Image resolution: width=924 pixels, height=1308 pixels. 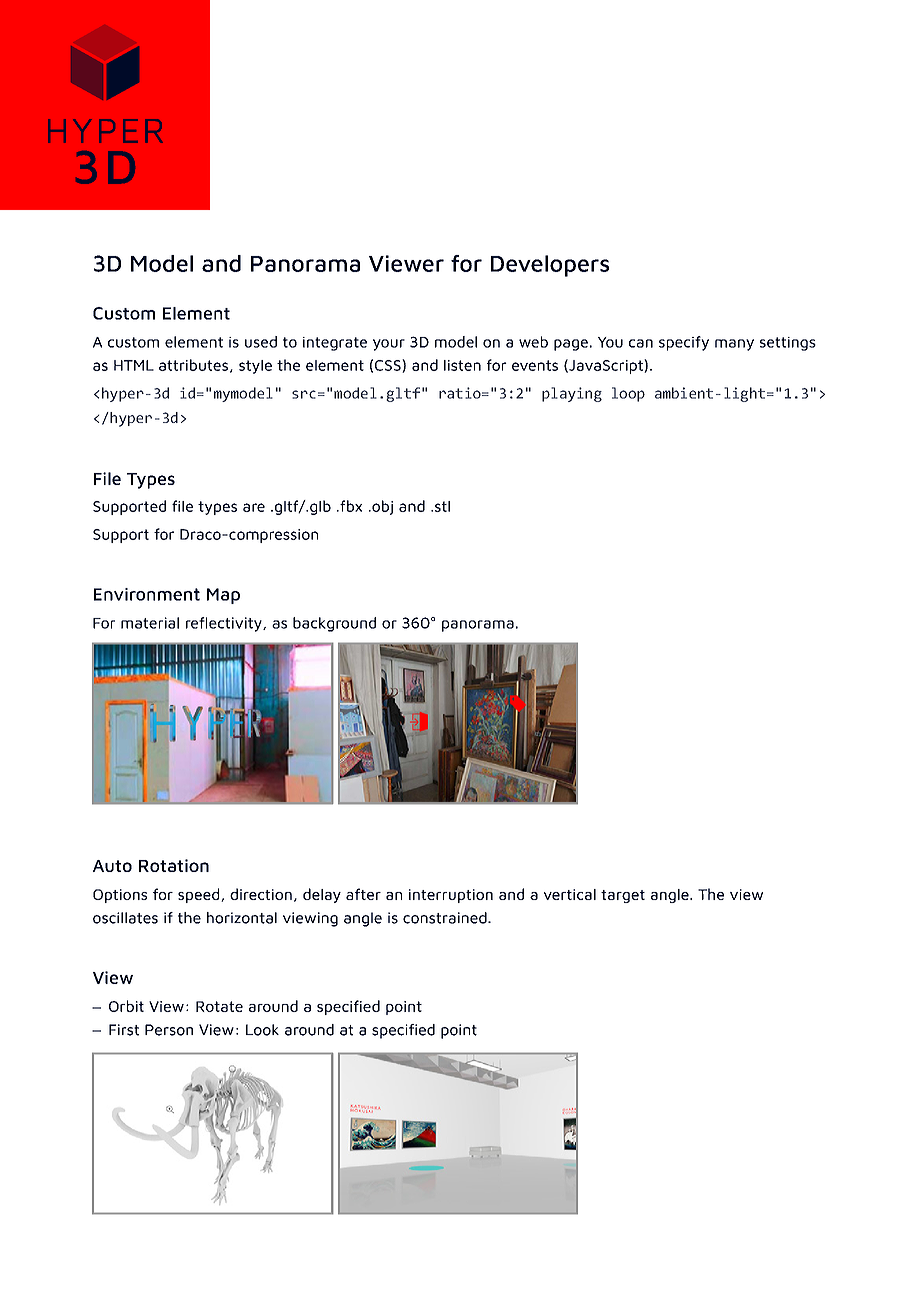 I want to click on specify, so click(x=684, y=343).
